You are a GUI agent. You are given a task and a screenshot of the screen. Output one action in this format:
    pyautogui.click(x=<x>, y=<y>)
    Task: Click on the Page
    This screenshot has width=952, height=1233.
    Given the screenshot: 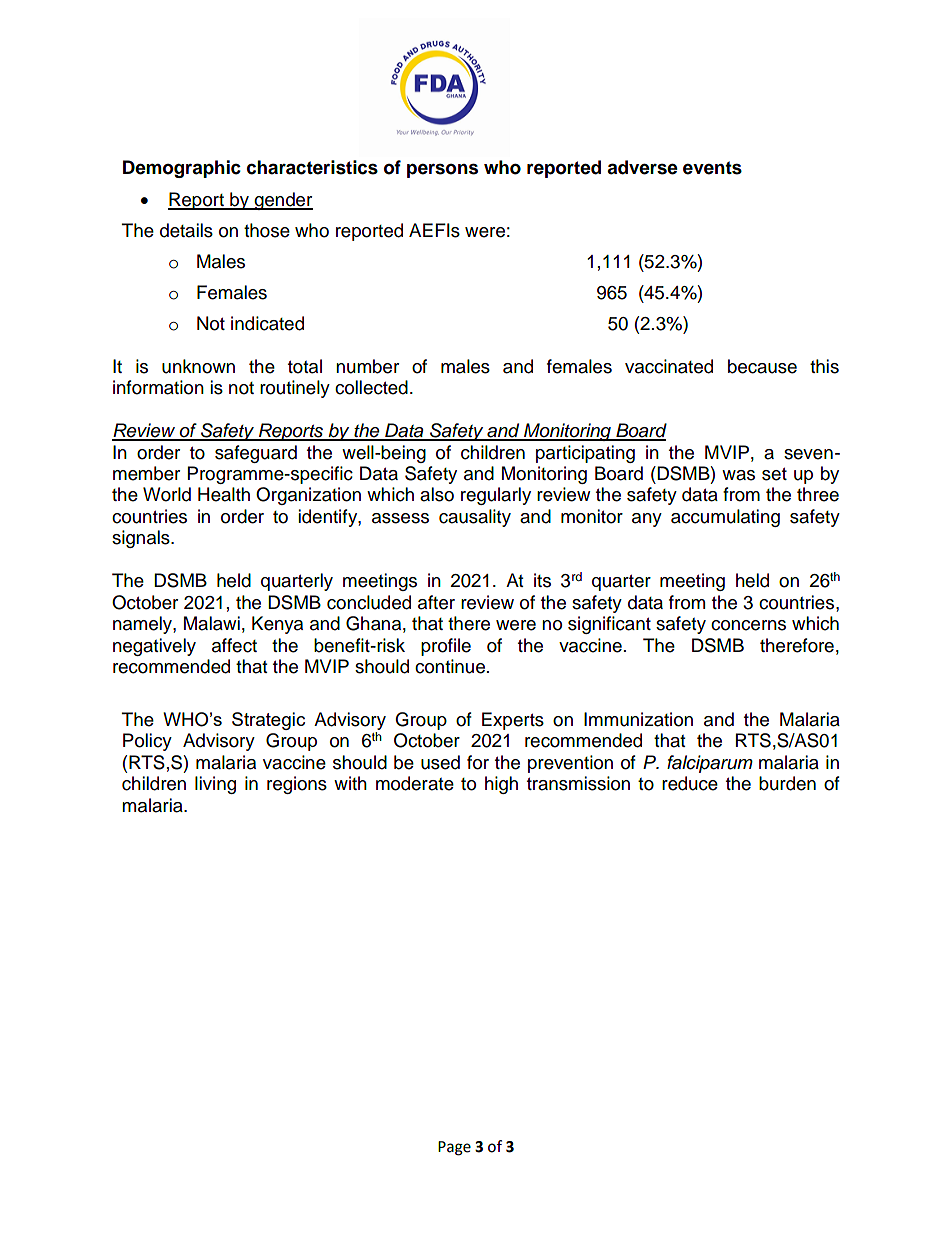 What is the action you would take?
    pyautogui.click(x=454, y=1148)
